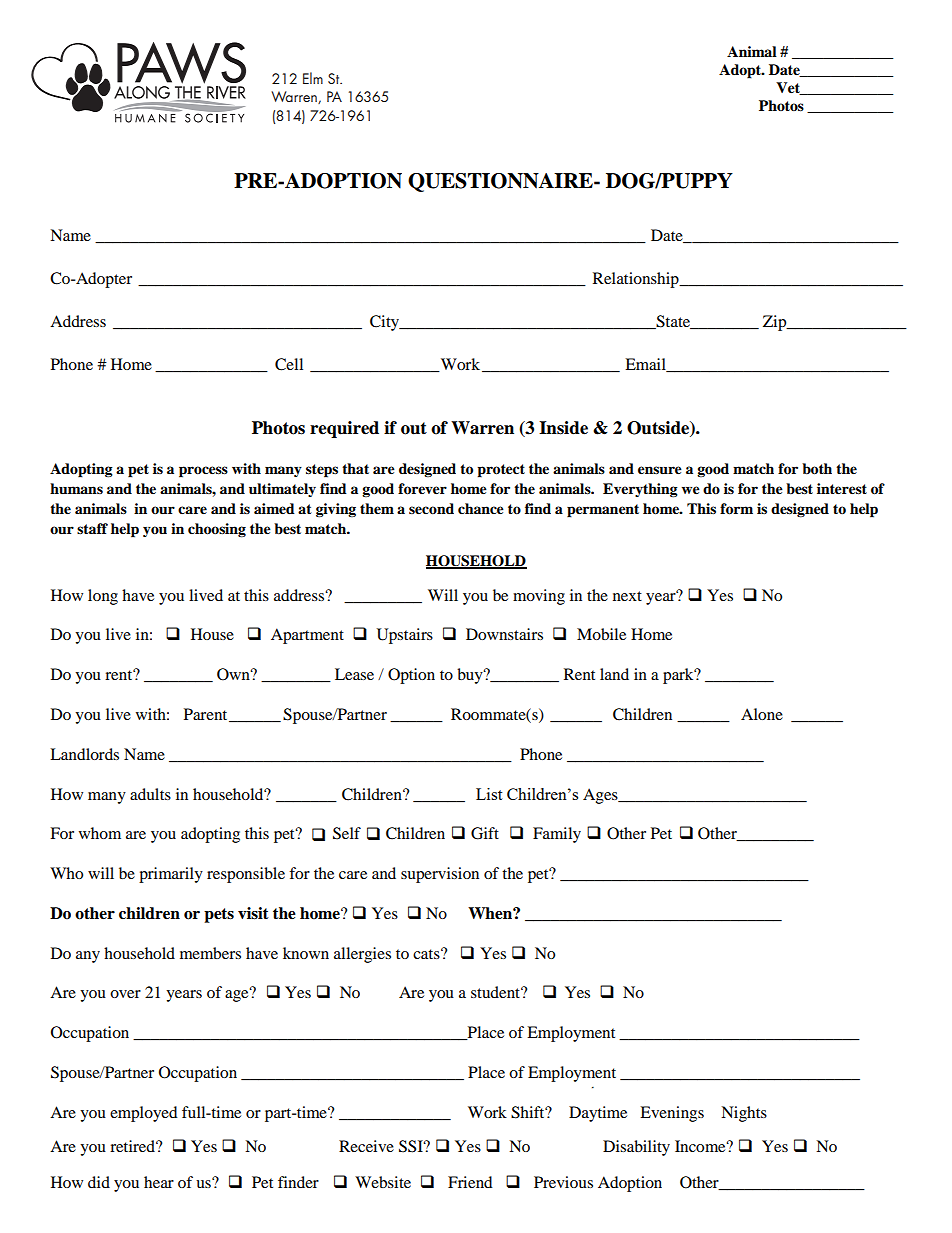 This screenshot has height=1233, width=952. I want to click on supervision, so click(440, 875).
